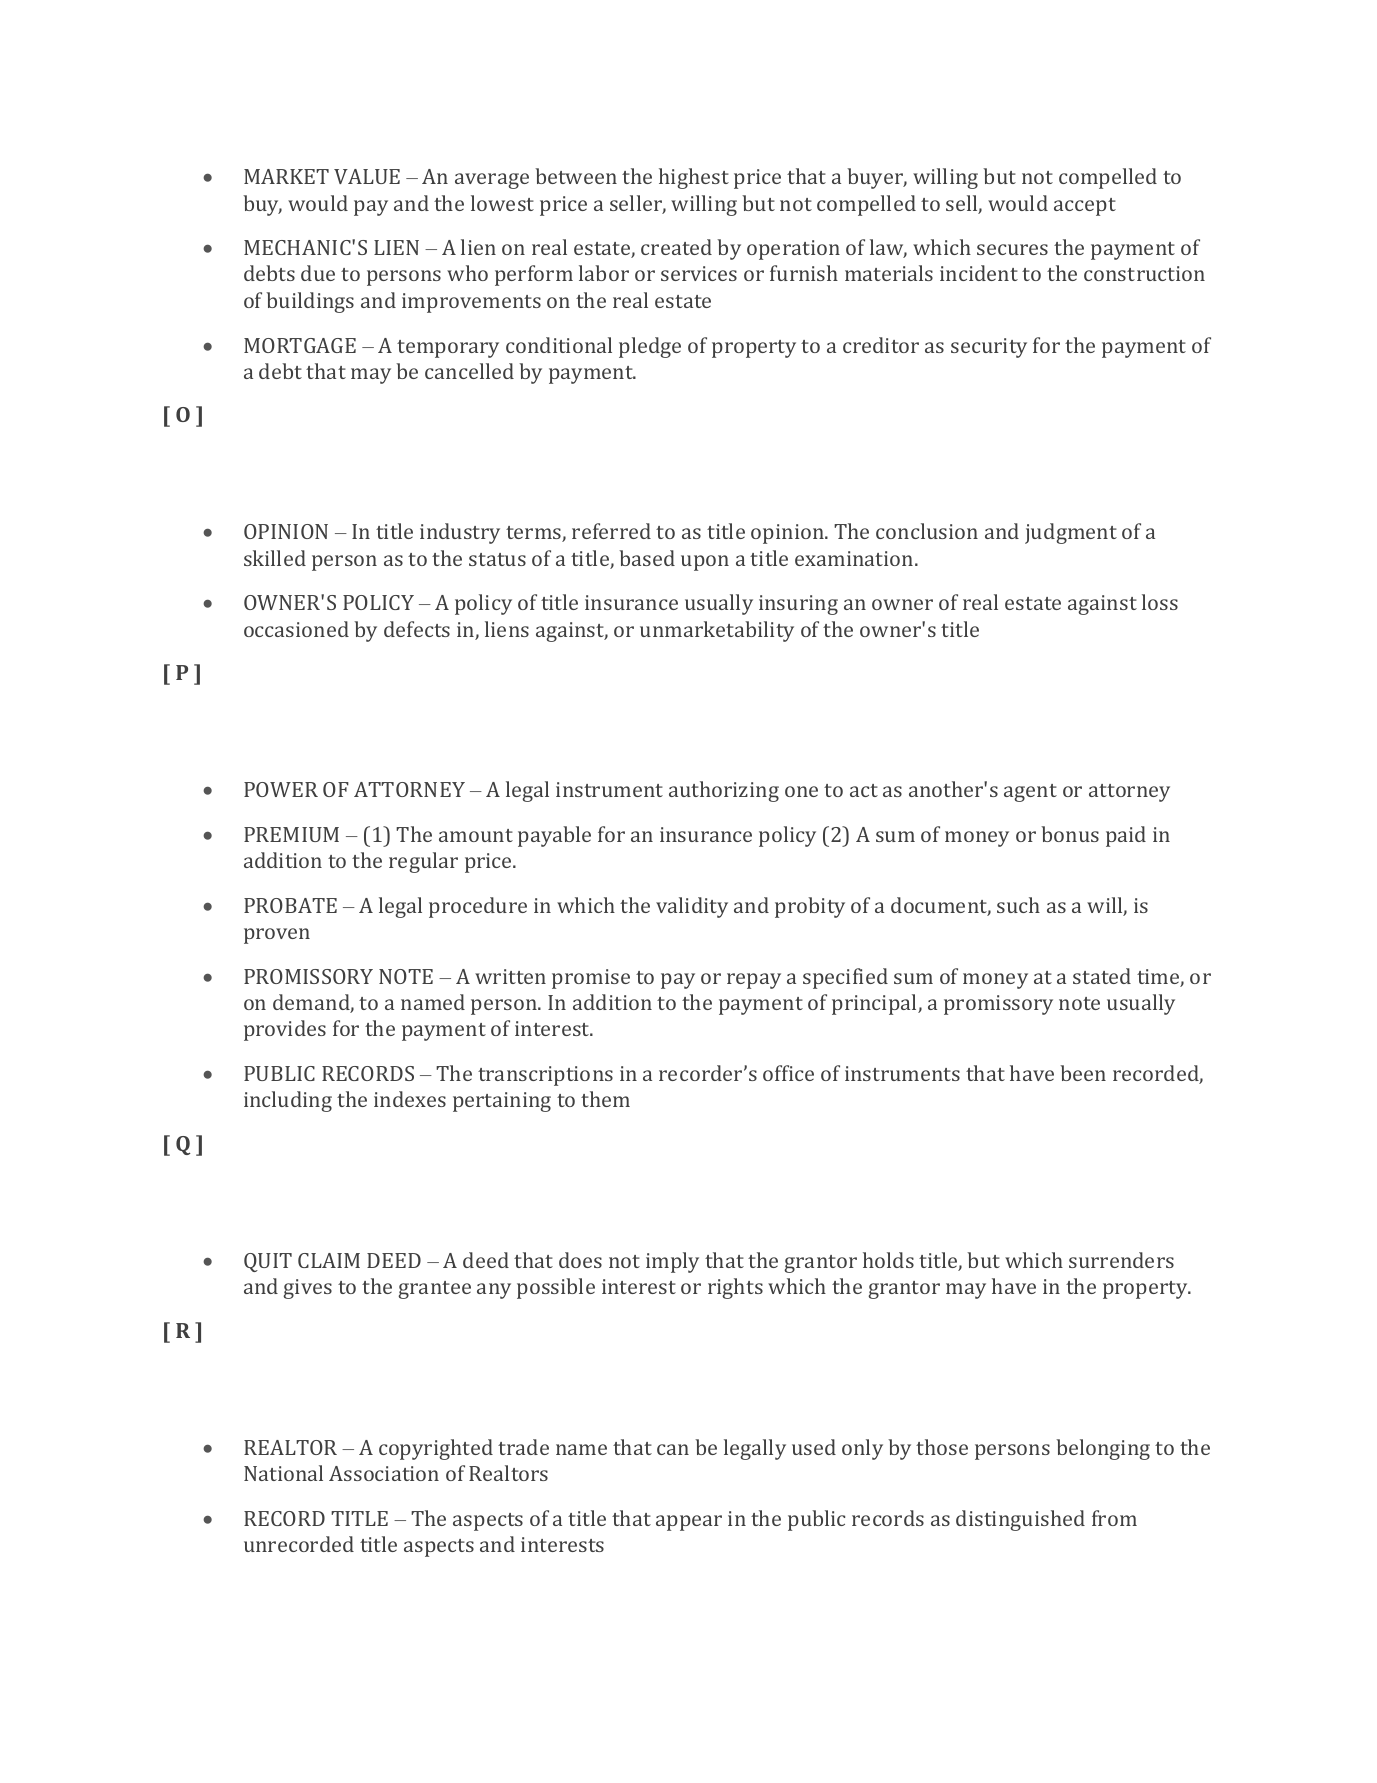 This screenshot has width=1377, height=1783. Describe the element at coordinates (689, 1523) in the screenshot. I see `appear` at that location.
